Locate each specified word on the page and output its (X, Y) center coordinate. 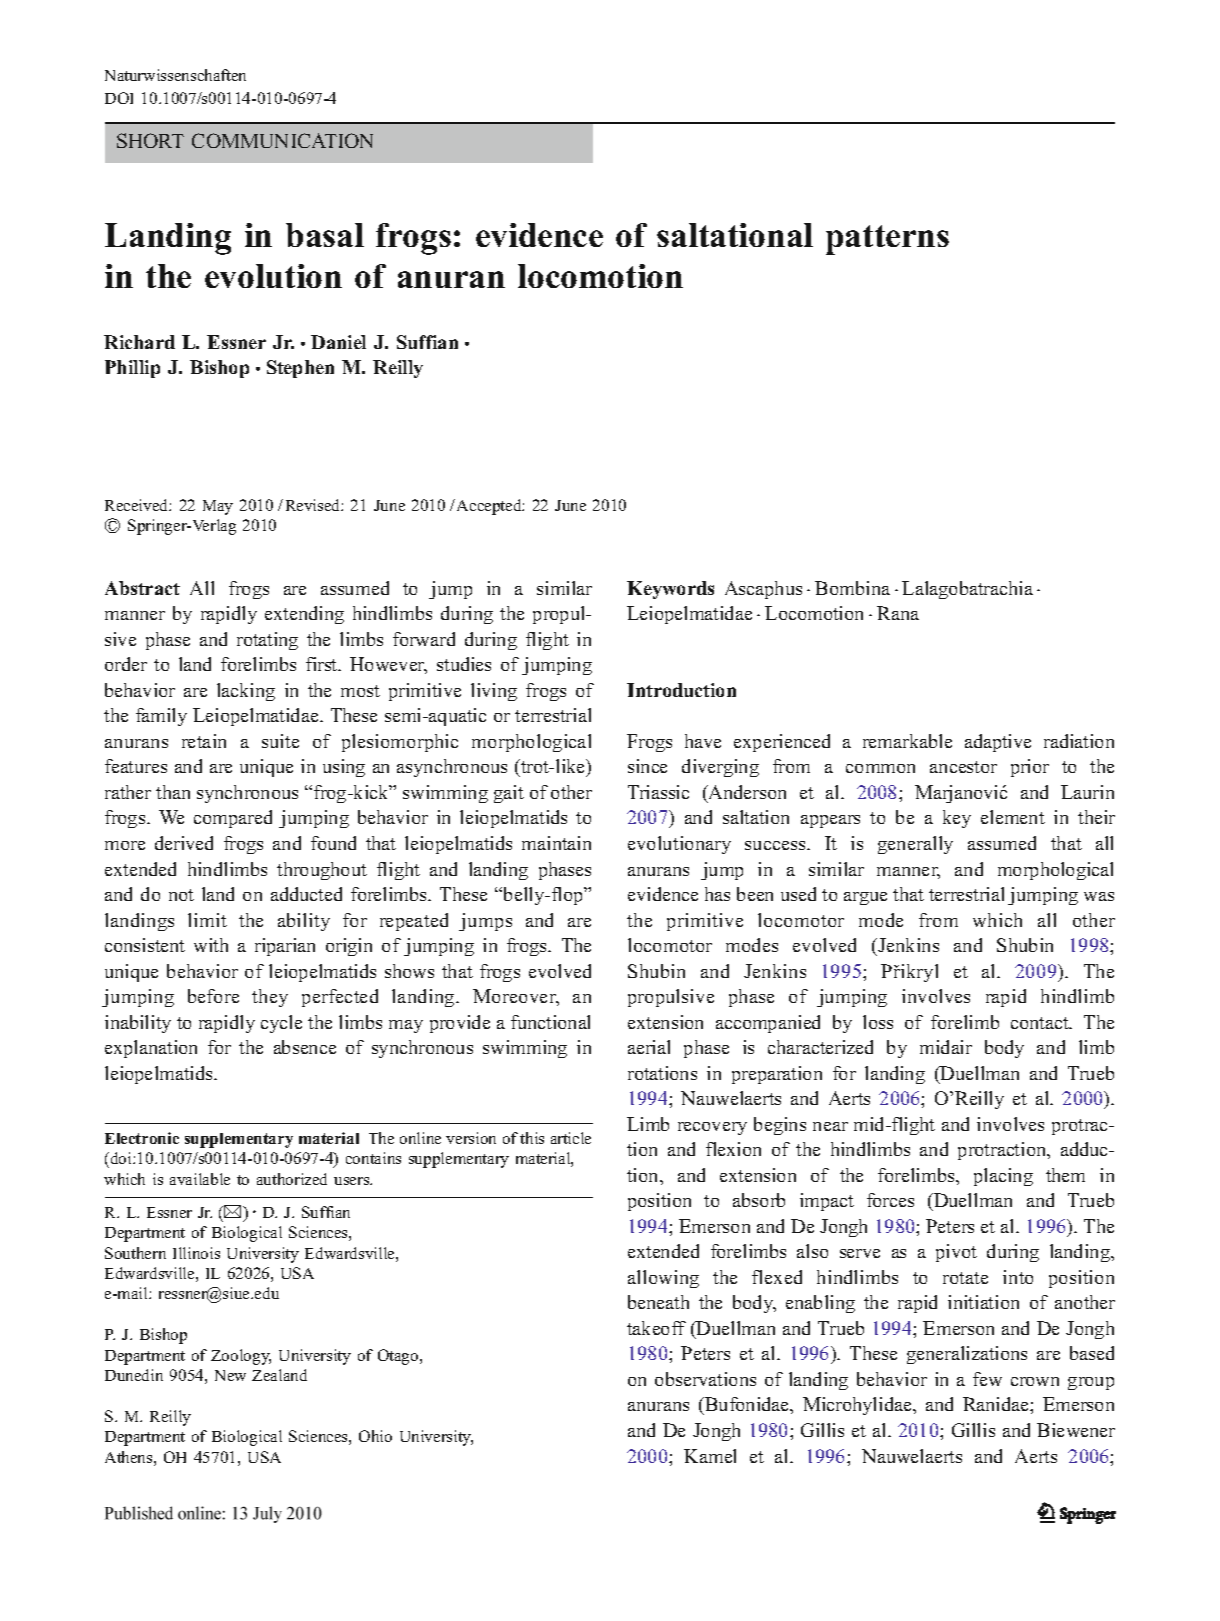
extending (304, 615)
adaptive (998, 743)
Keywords (670, 590)
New (230, 1375)
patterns (887, 240)
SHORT (150, 140)
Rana (898, 613)
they (270, 998)
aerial (649, 1047)
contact (1041, 1023)
